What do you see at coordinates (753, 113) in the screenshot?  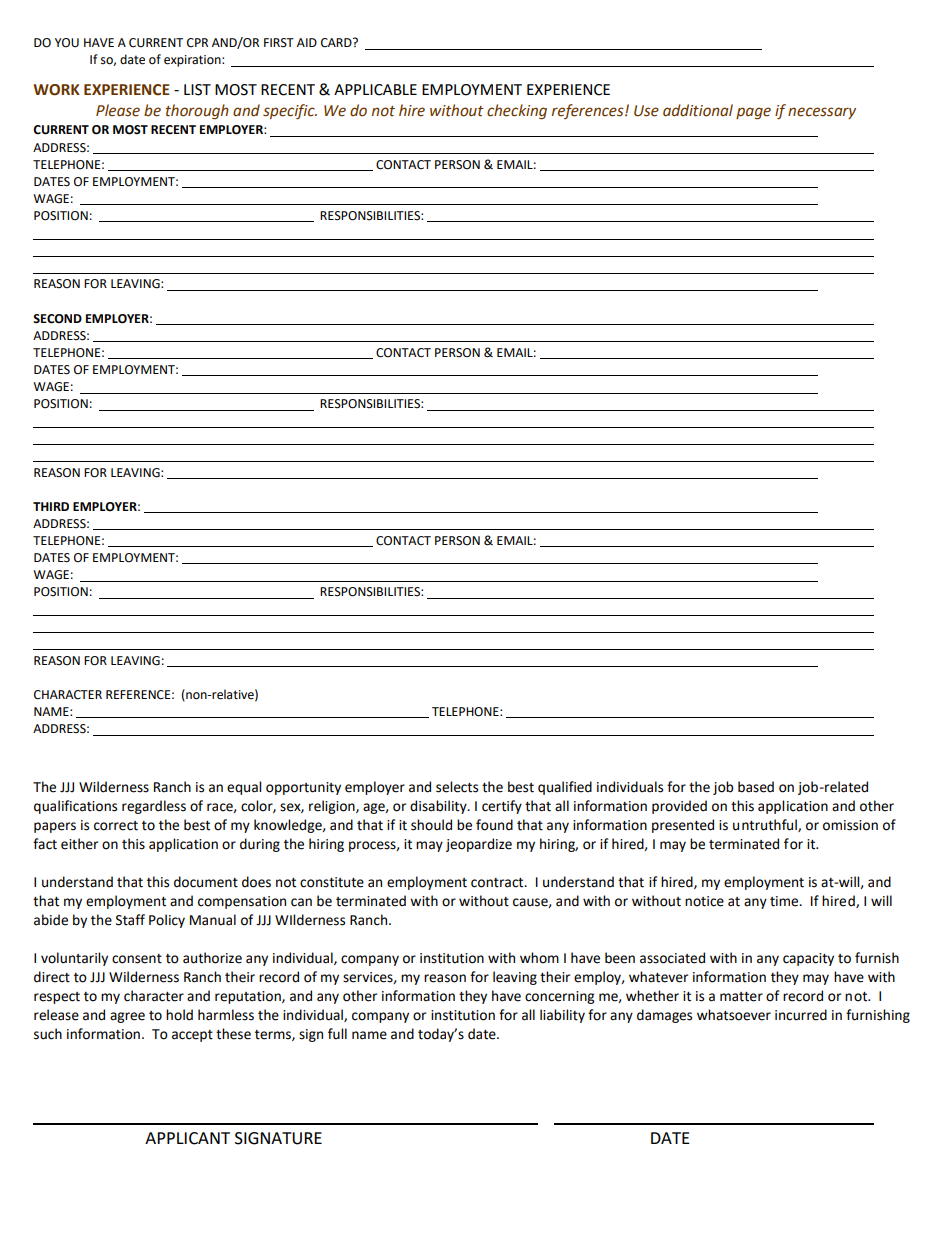 I see `page` at bounding box center [753, 113].
